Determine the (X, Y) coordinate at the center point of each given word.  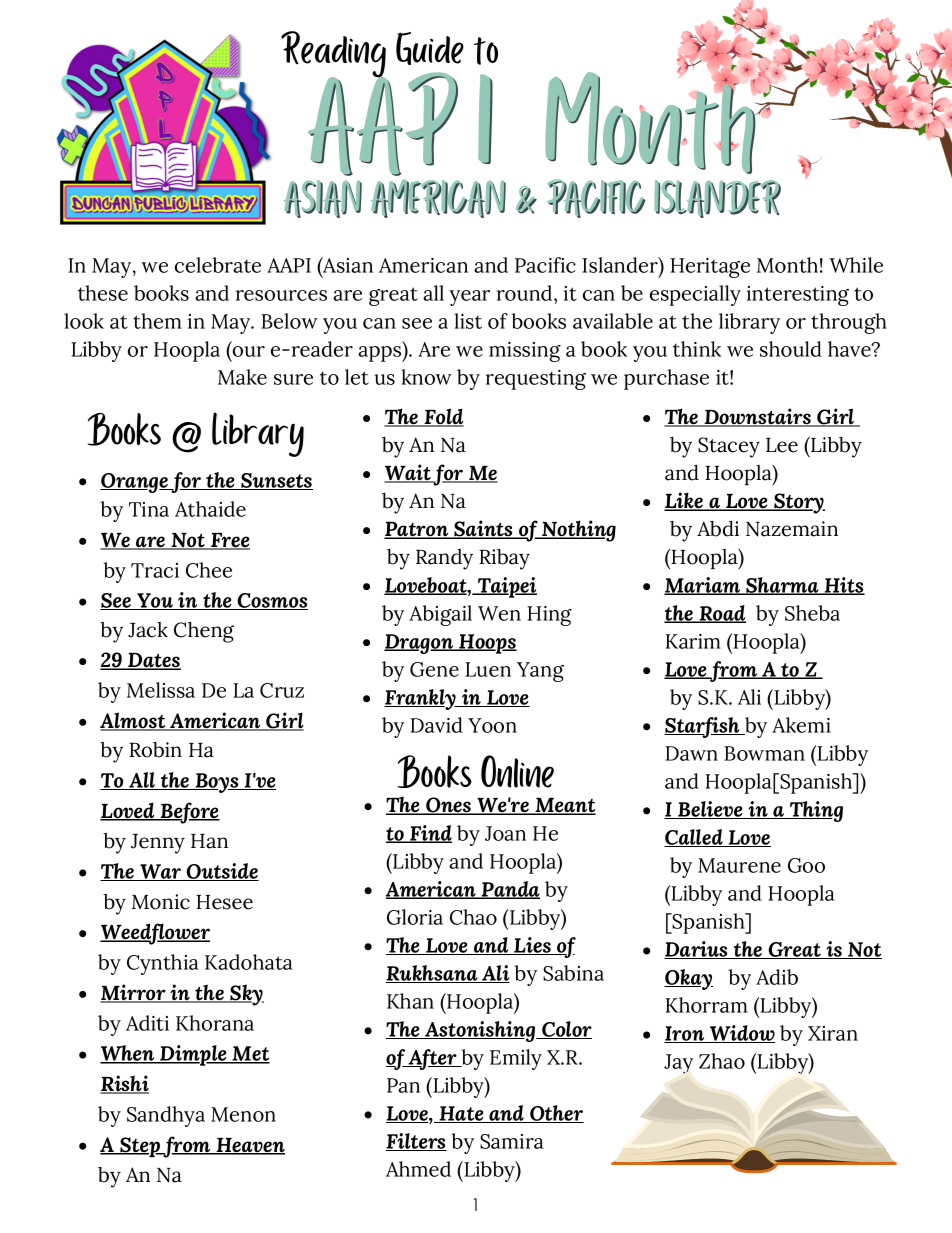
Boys (217, 783)
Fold (443, 417)
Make (242, 377)
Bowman (764, 753)
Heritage (710, 268)
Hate (461, 1114)
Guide (430, 48)
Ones (449, 806)
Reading (334, 55)
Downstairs (757, 417)
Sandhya (166, 1116)
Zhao (722, 1061)
